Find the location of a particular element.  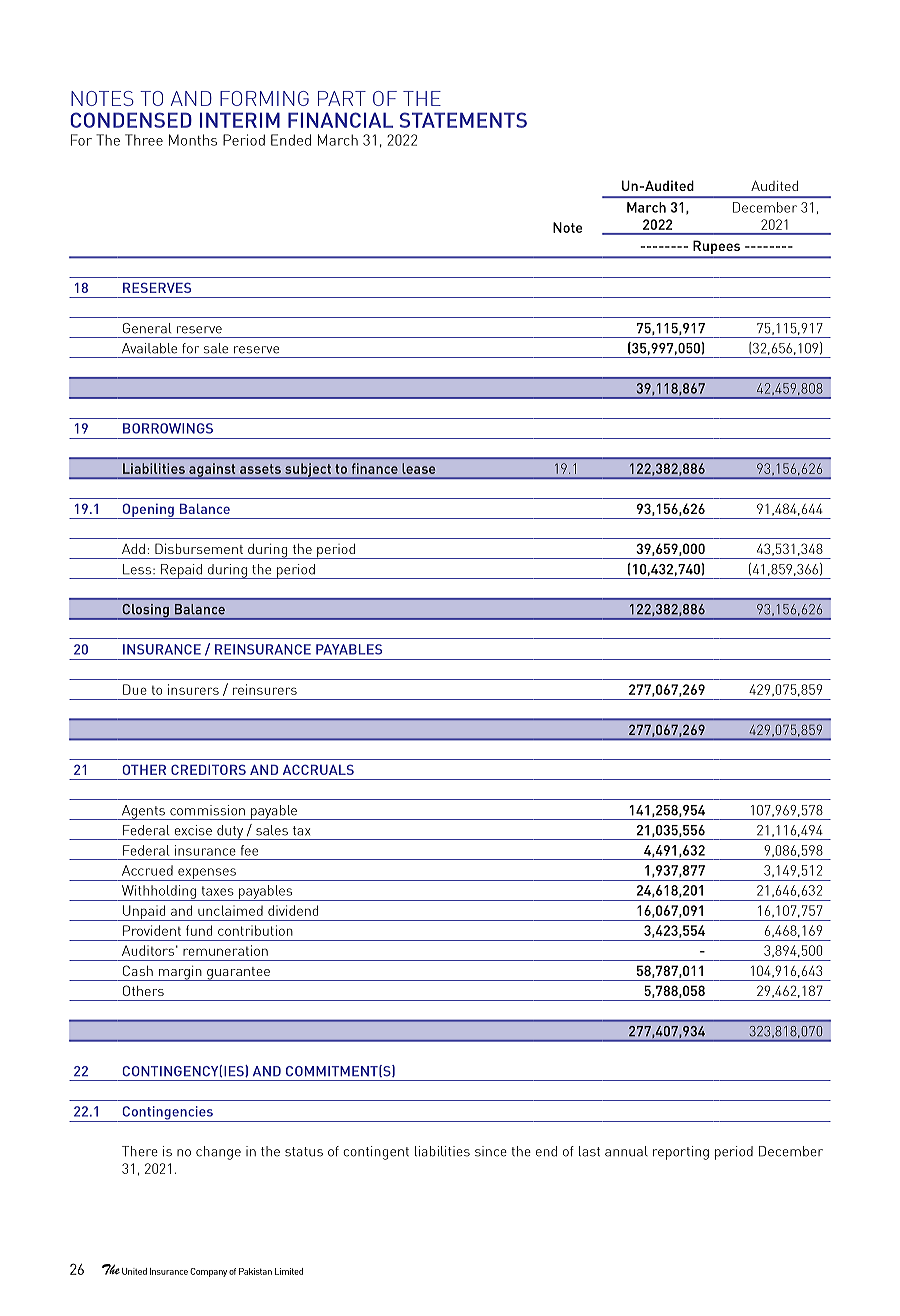

Months is located at coordinates (193, 140).
